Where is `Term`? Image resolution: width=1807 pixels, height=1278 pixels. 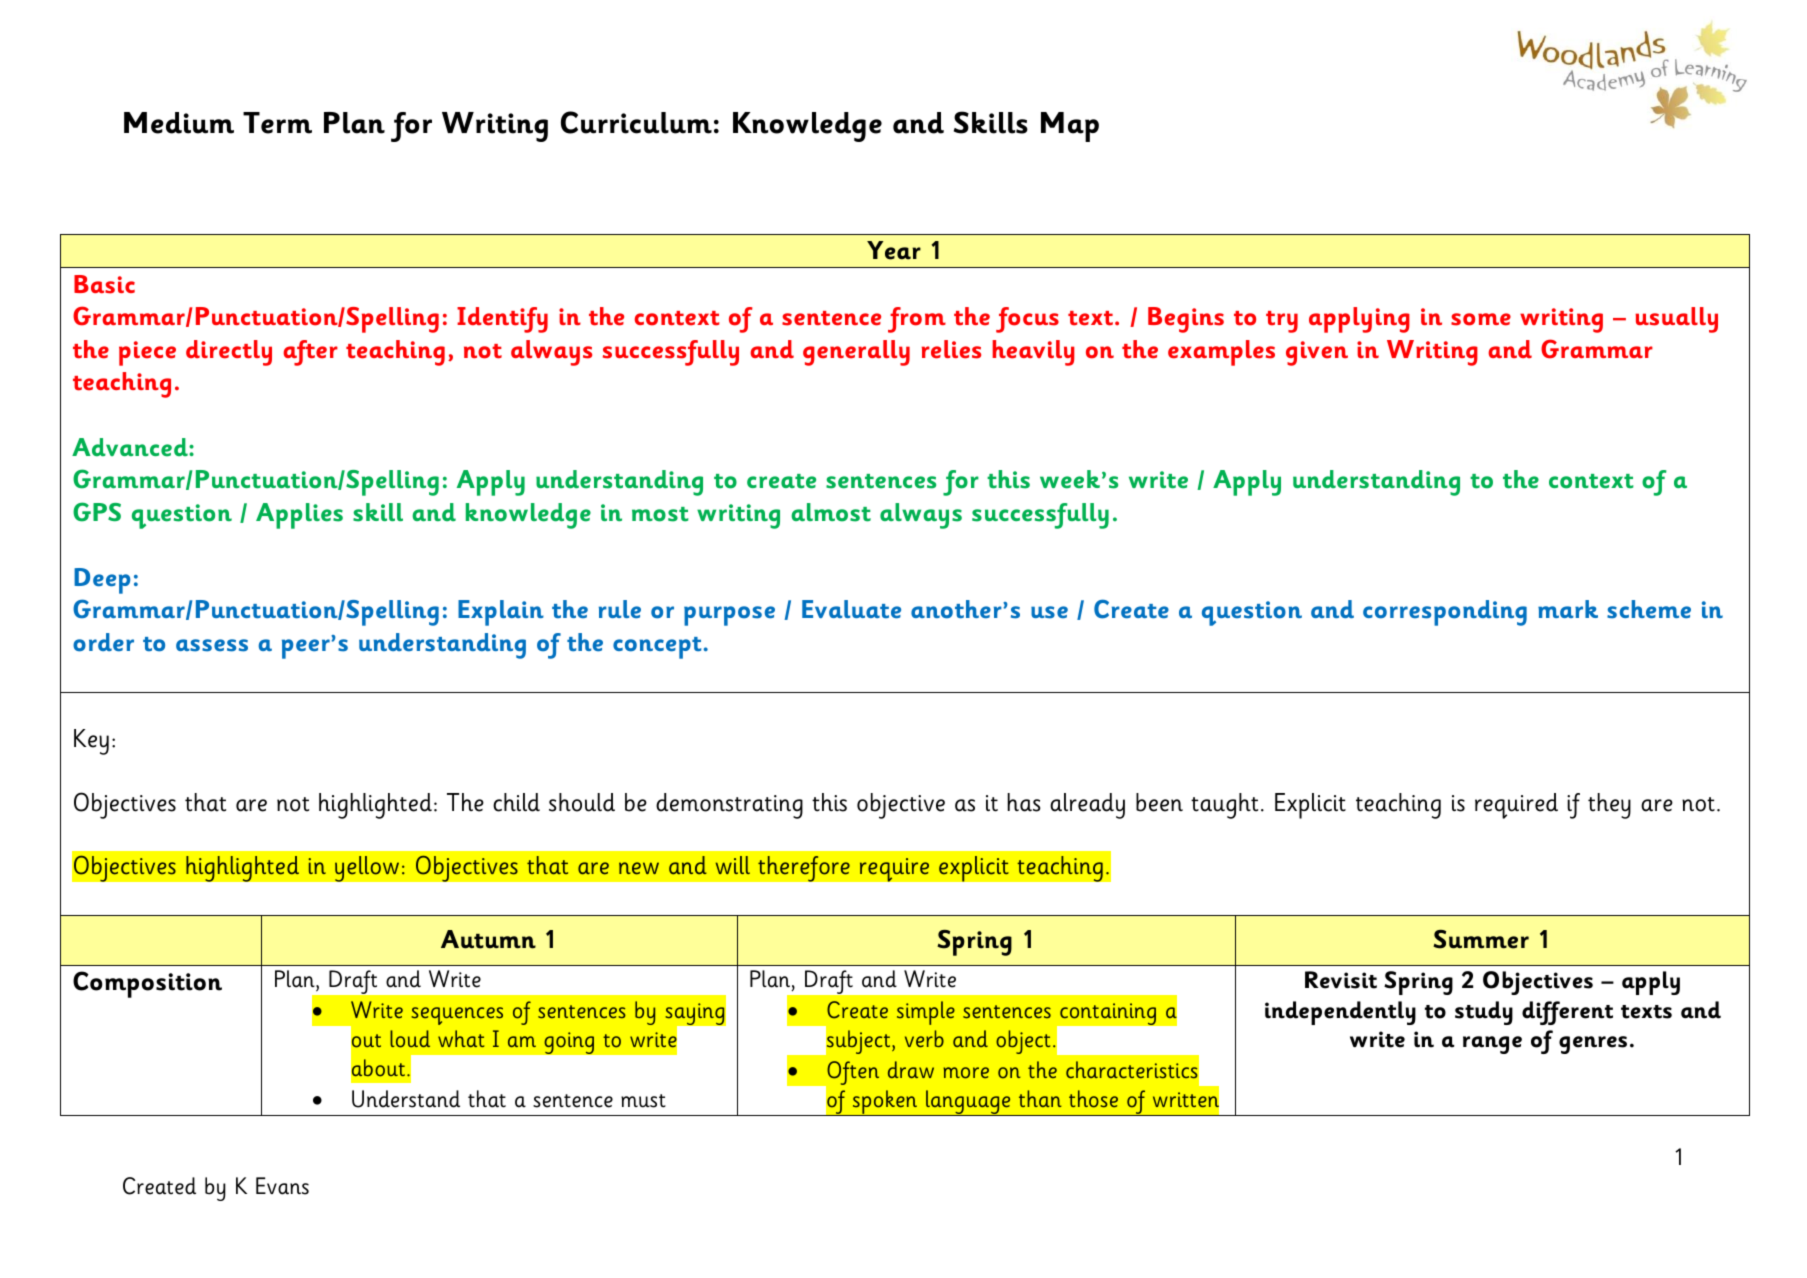 Term is located at coordinates (277, 123).
